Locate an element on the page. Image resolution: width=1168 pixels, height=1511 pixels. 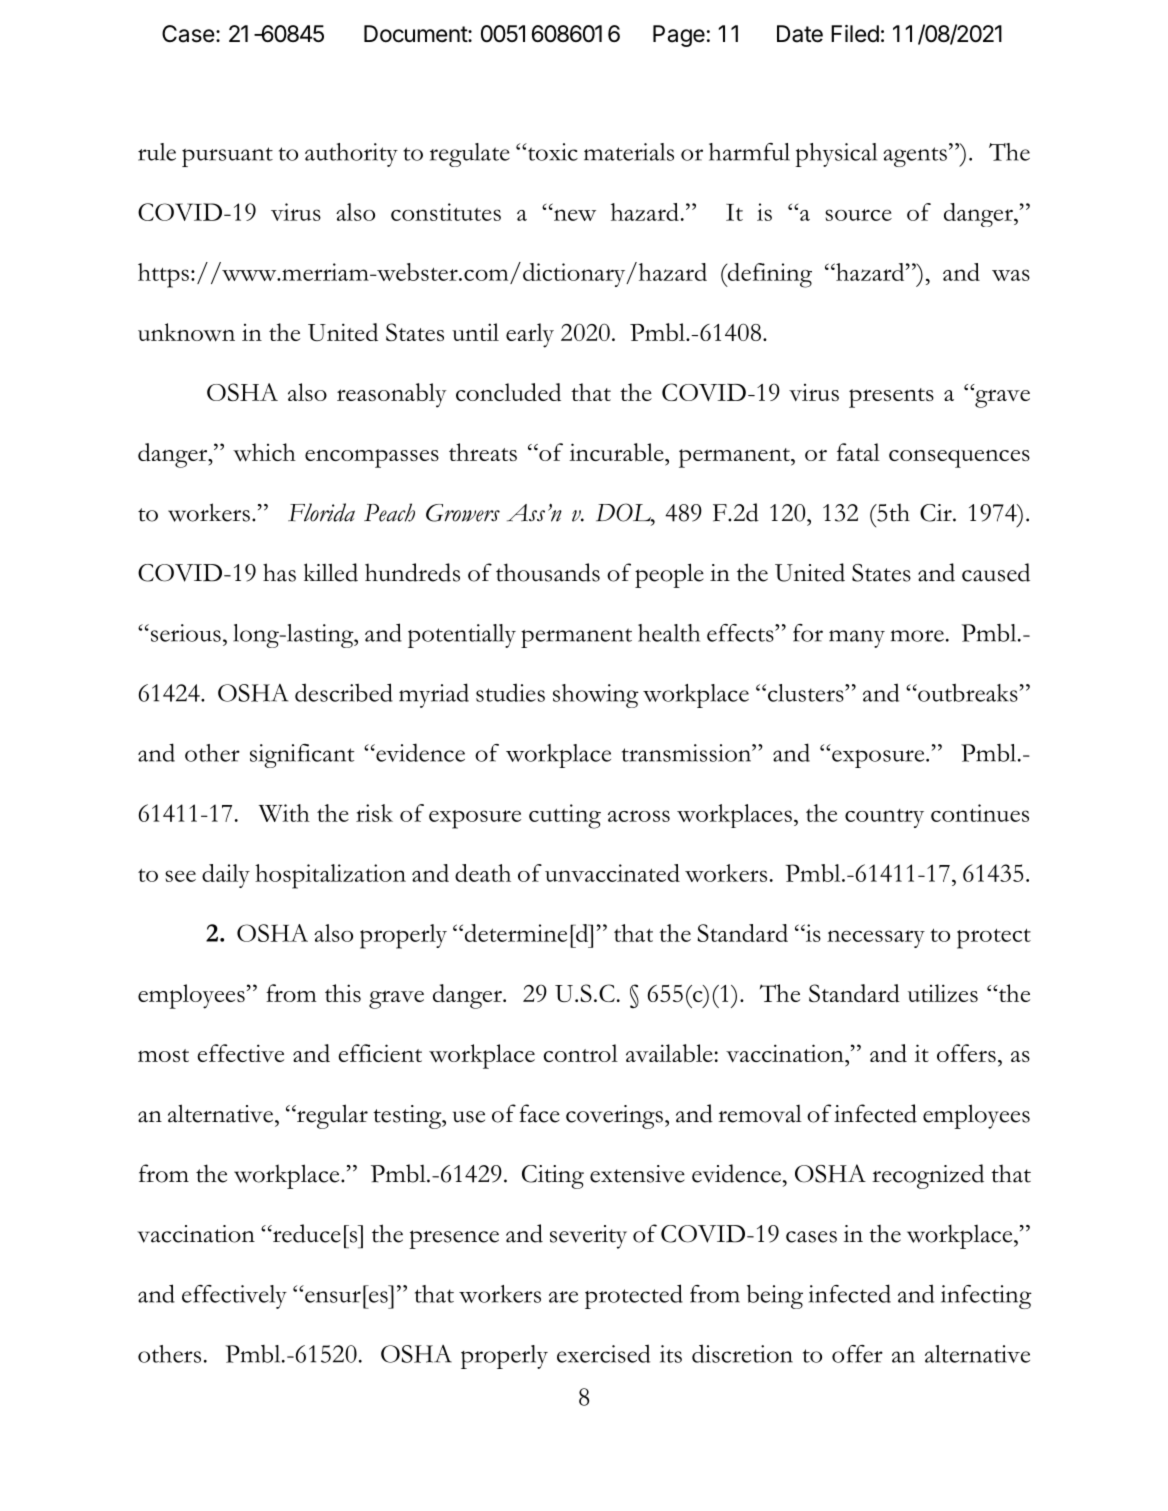
presence is located at coordinates (454, 1239).
